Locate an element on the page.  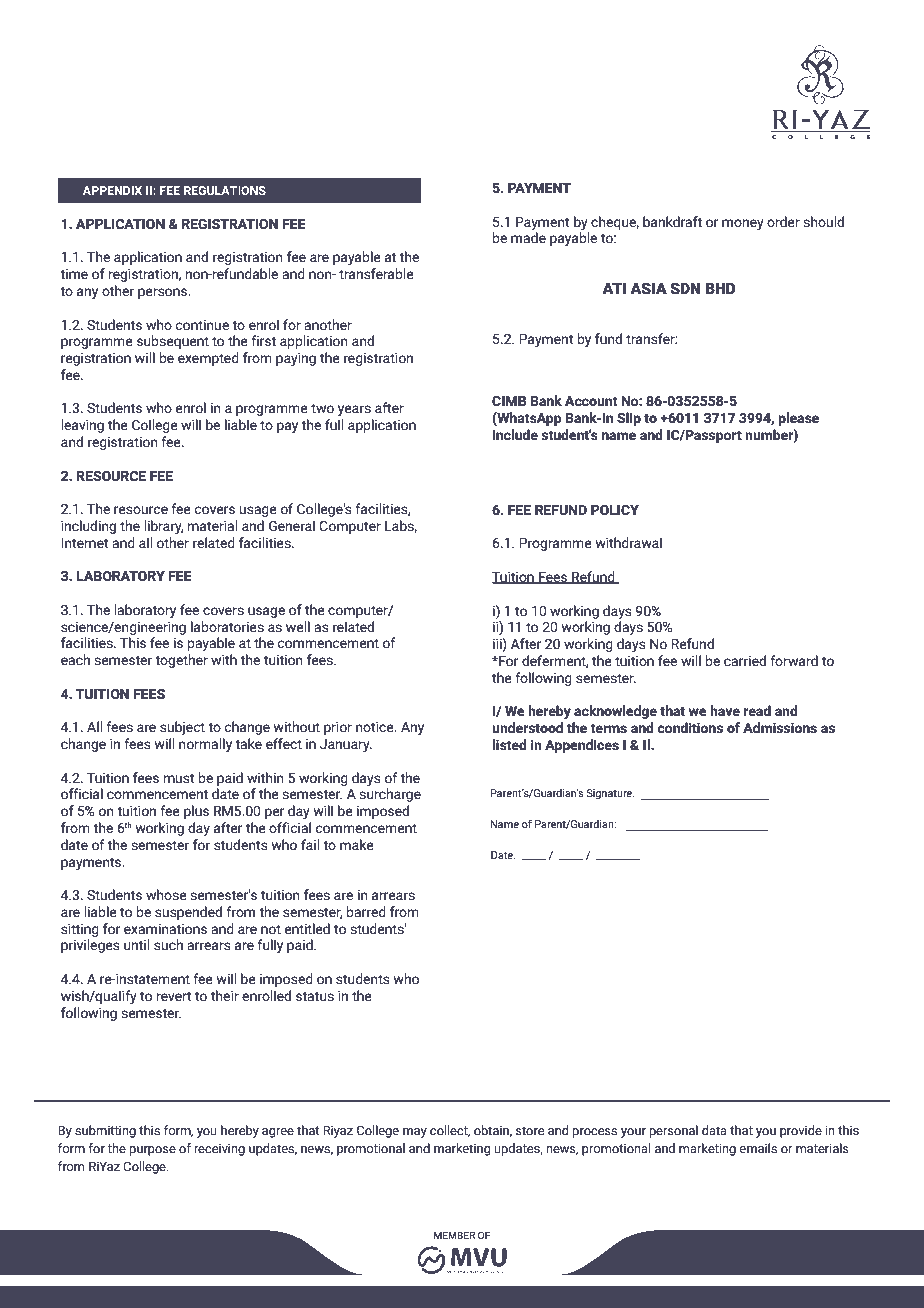
purpose is located at coordinates (152, 1151).
